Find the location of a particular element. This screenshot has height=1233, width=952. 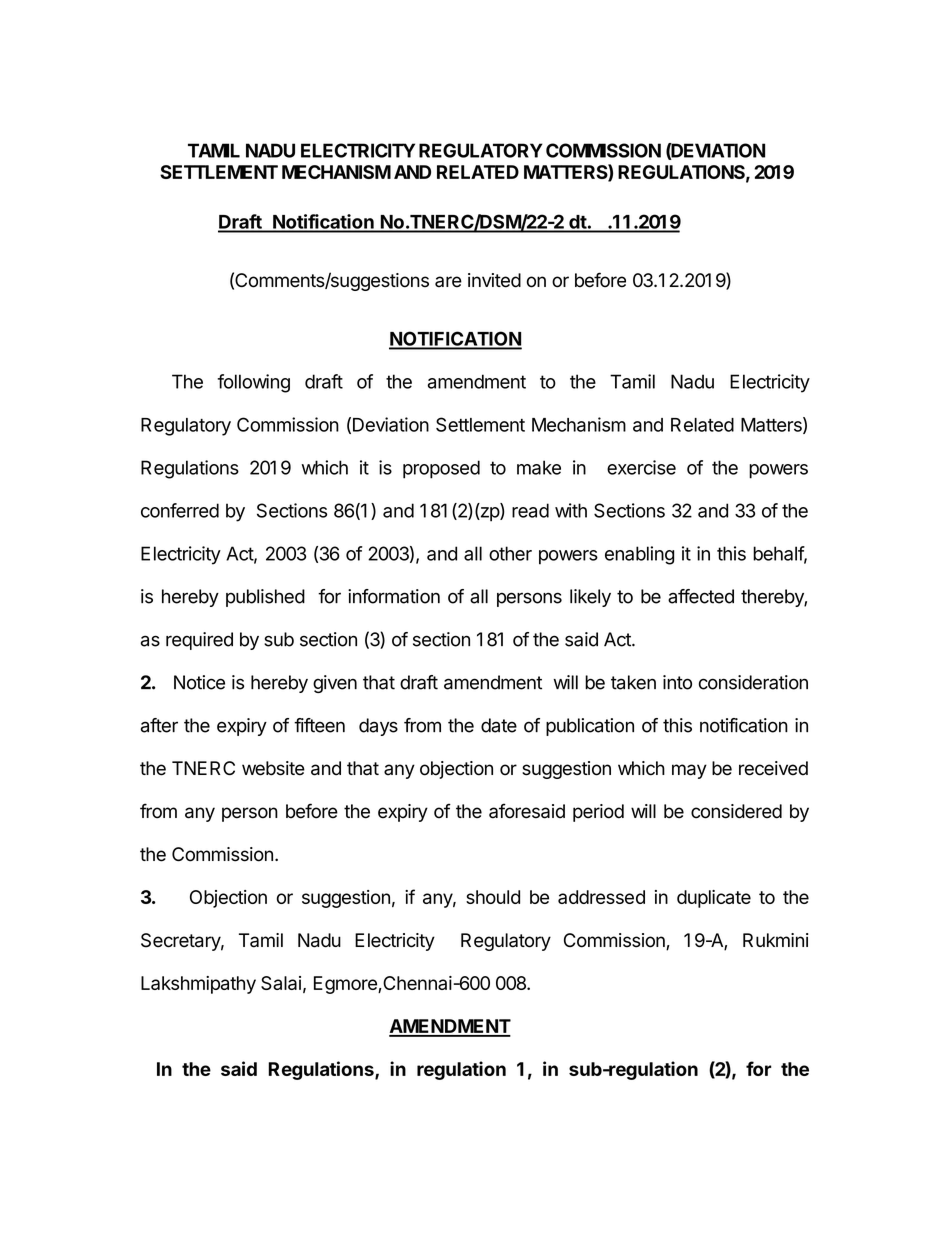

duplicate is located at coordinates (714, 899).
